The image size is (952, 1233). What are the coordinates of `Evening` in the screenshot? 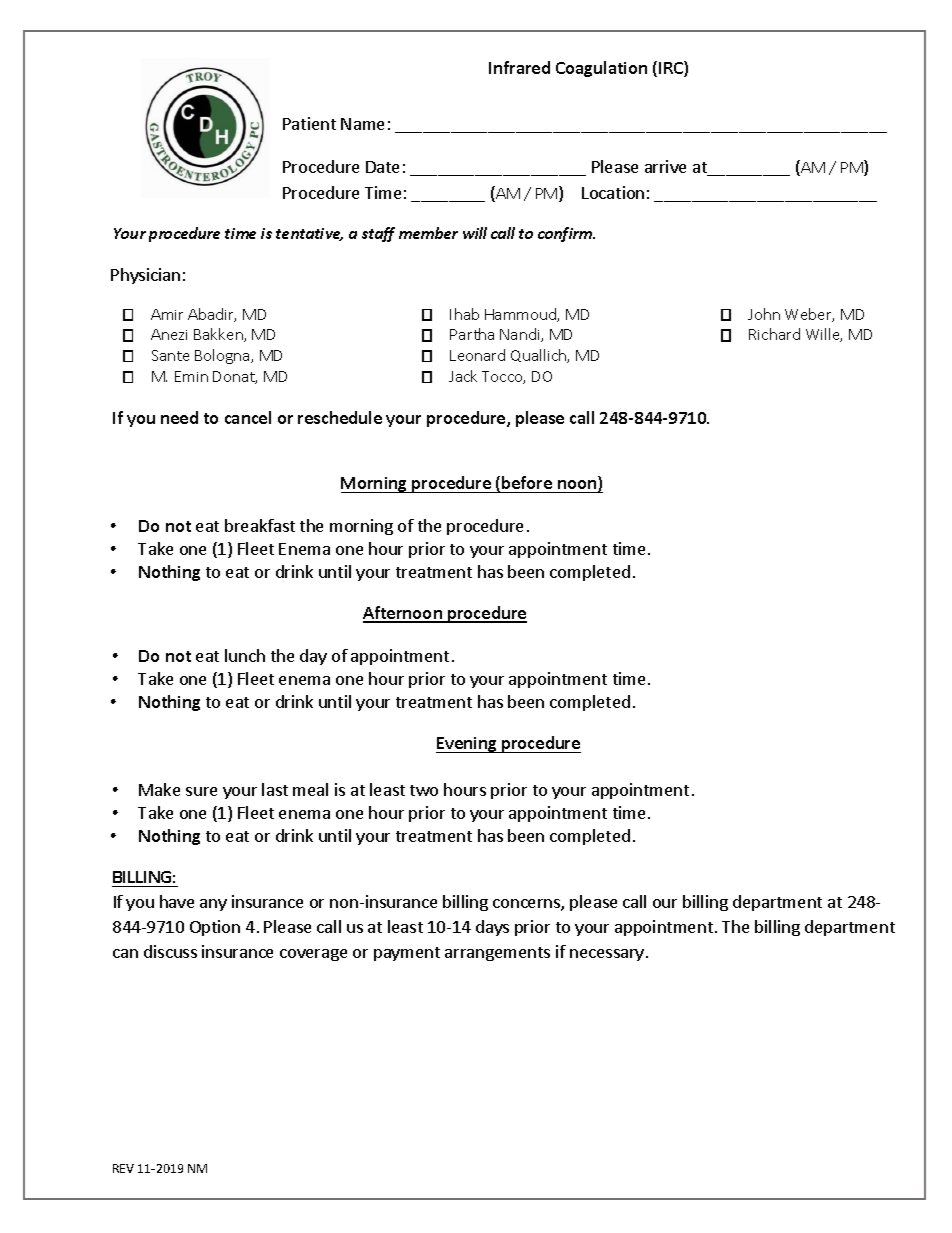 It's located at (467, 745).
